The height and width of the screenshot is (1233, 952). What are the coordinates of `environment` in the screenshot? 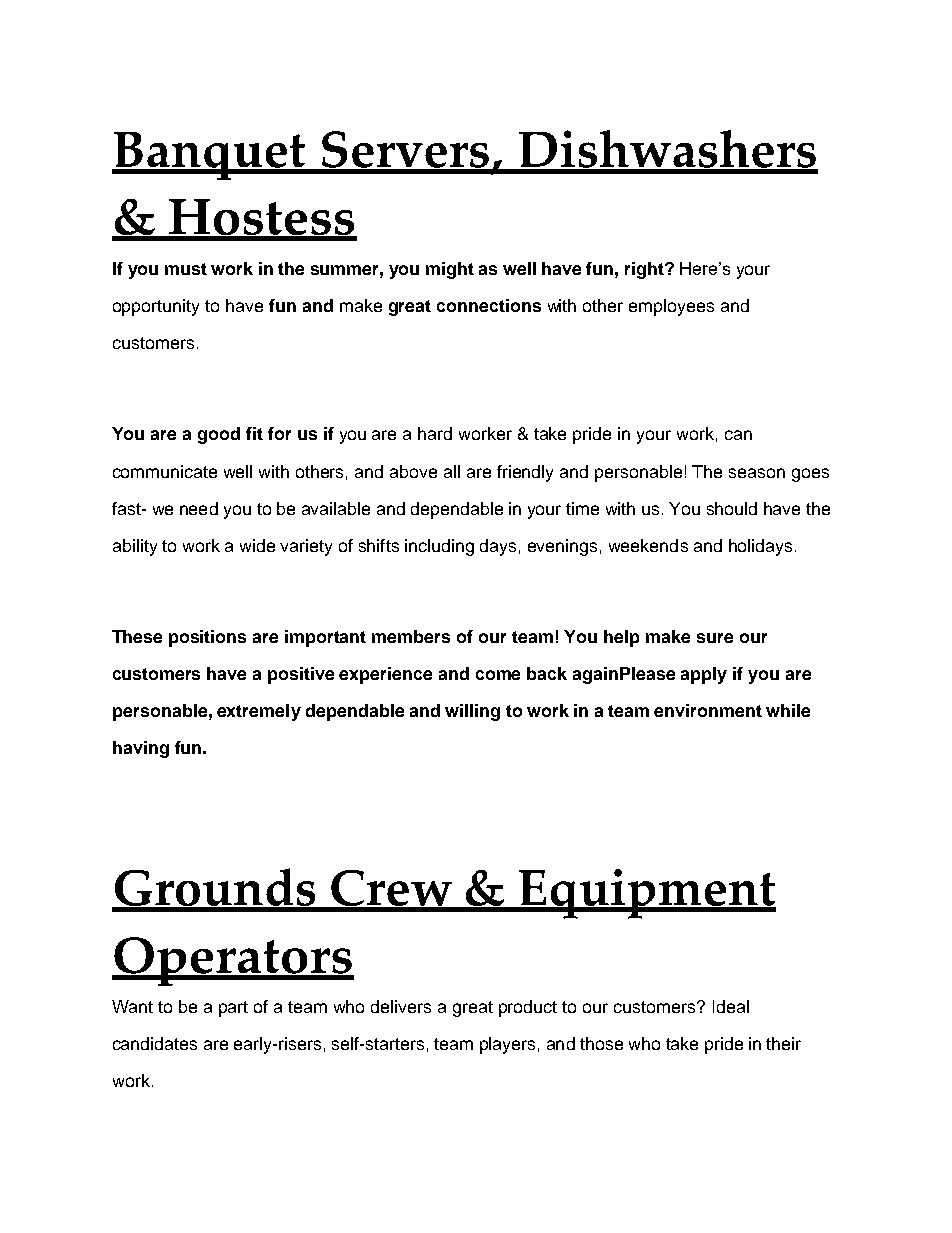 It's located at (708, 710).
